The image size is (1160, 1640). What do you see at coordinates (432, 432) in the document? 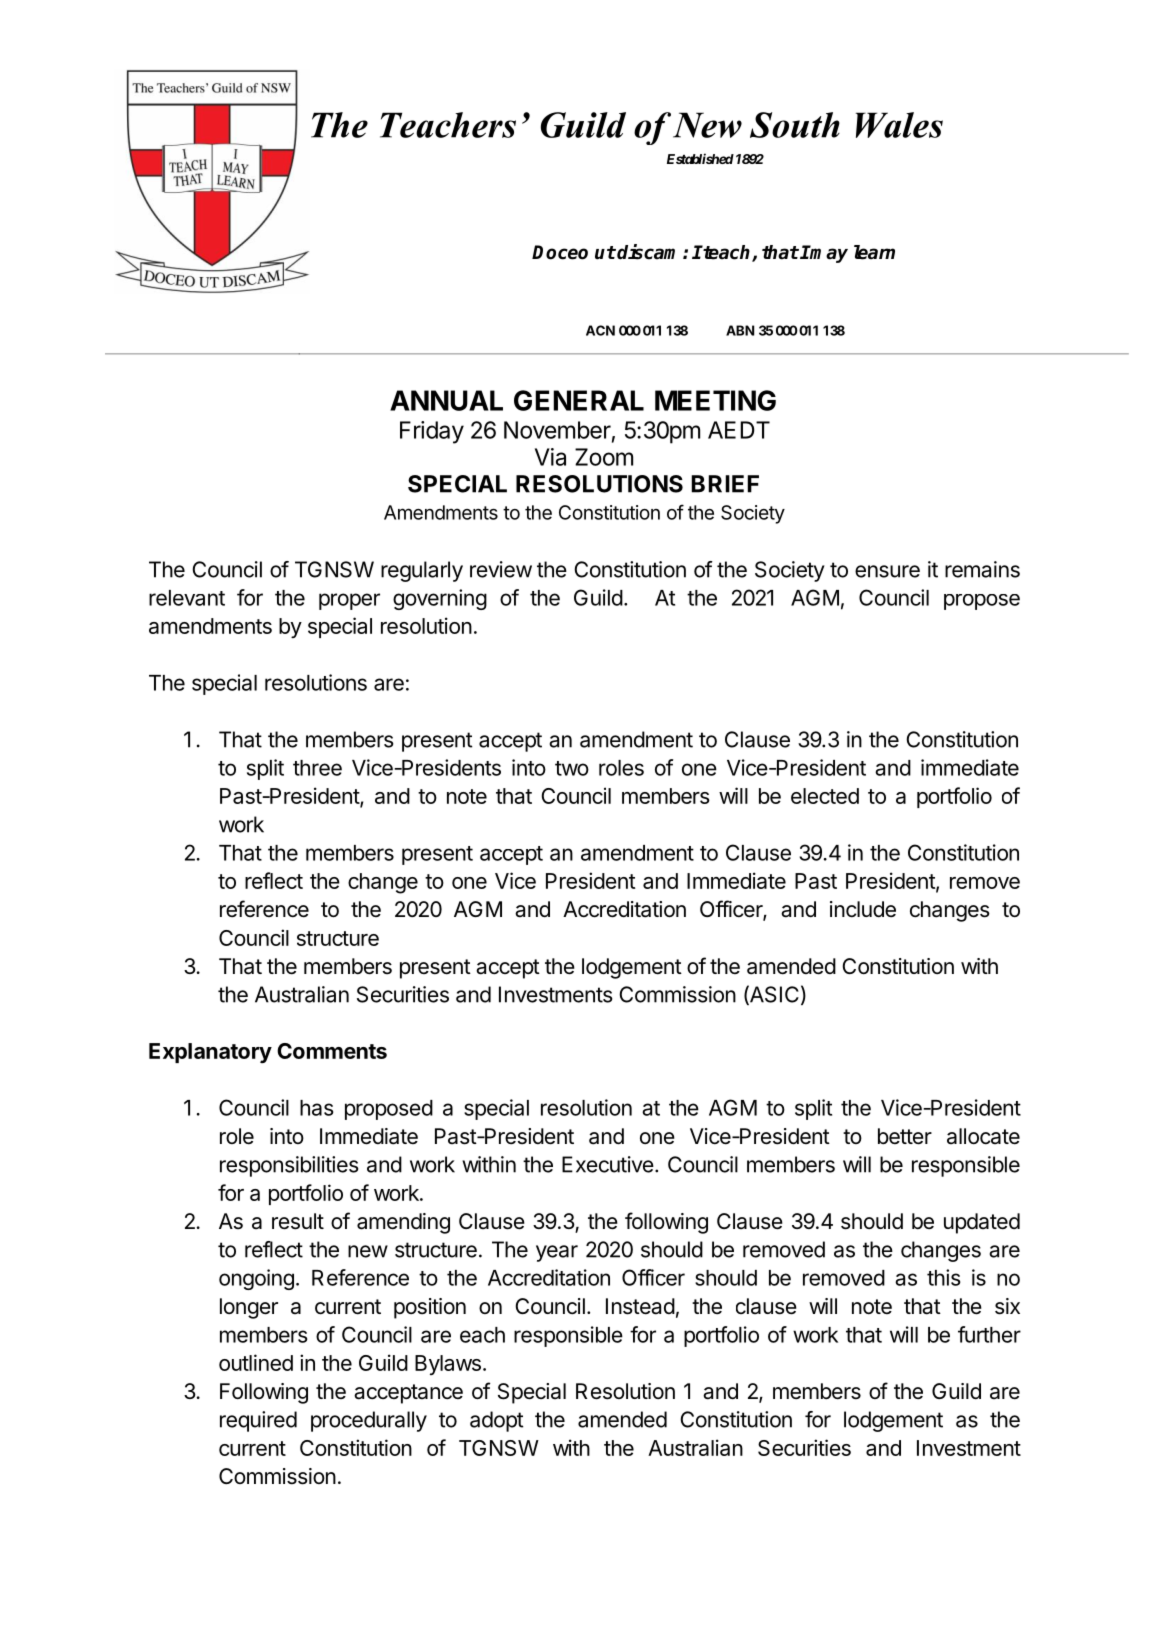
I see `Friday` at bounding box center [432, 432].
